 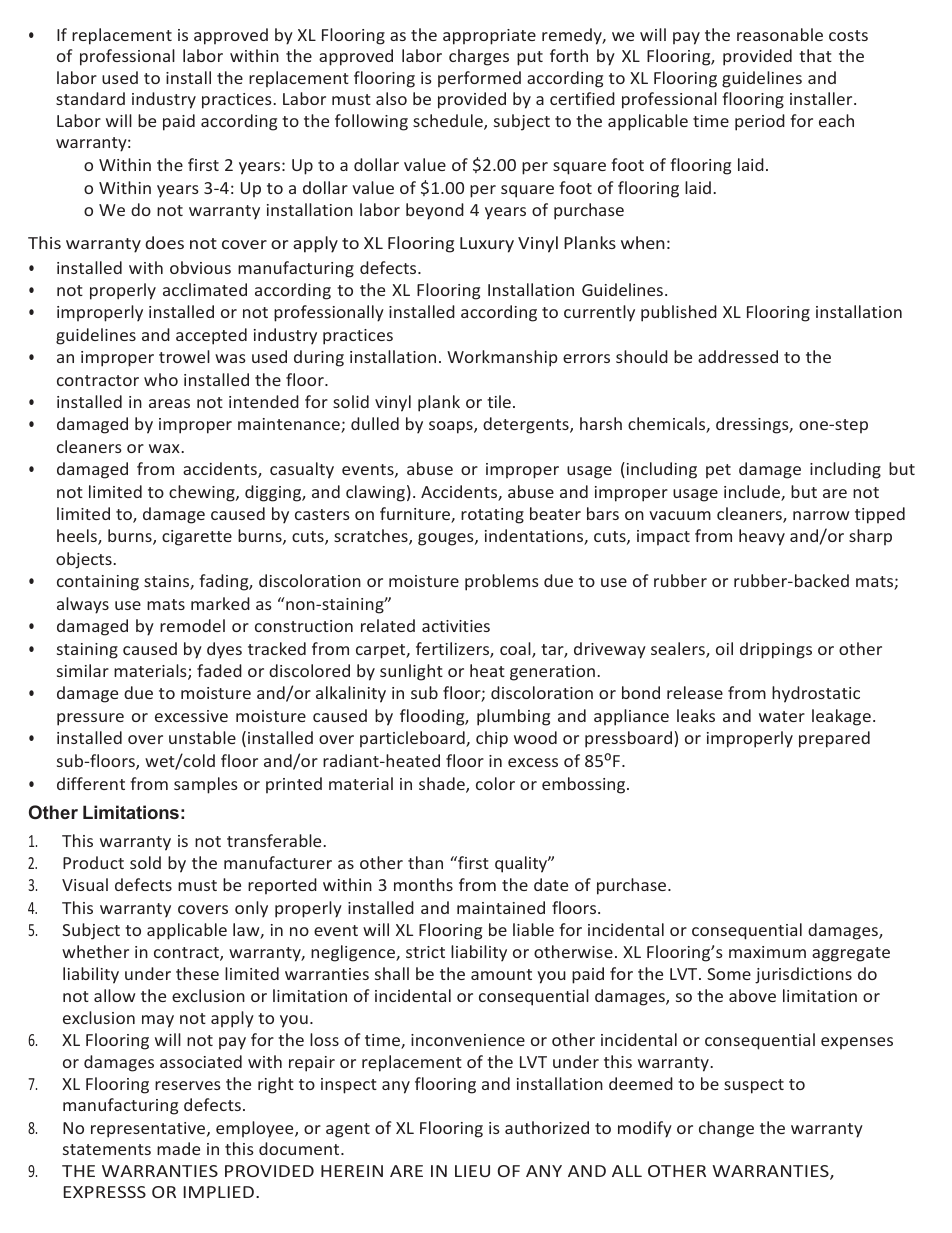 I want to click on that, so click(x=815, y=55).
